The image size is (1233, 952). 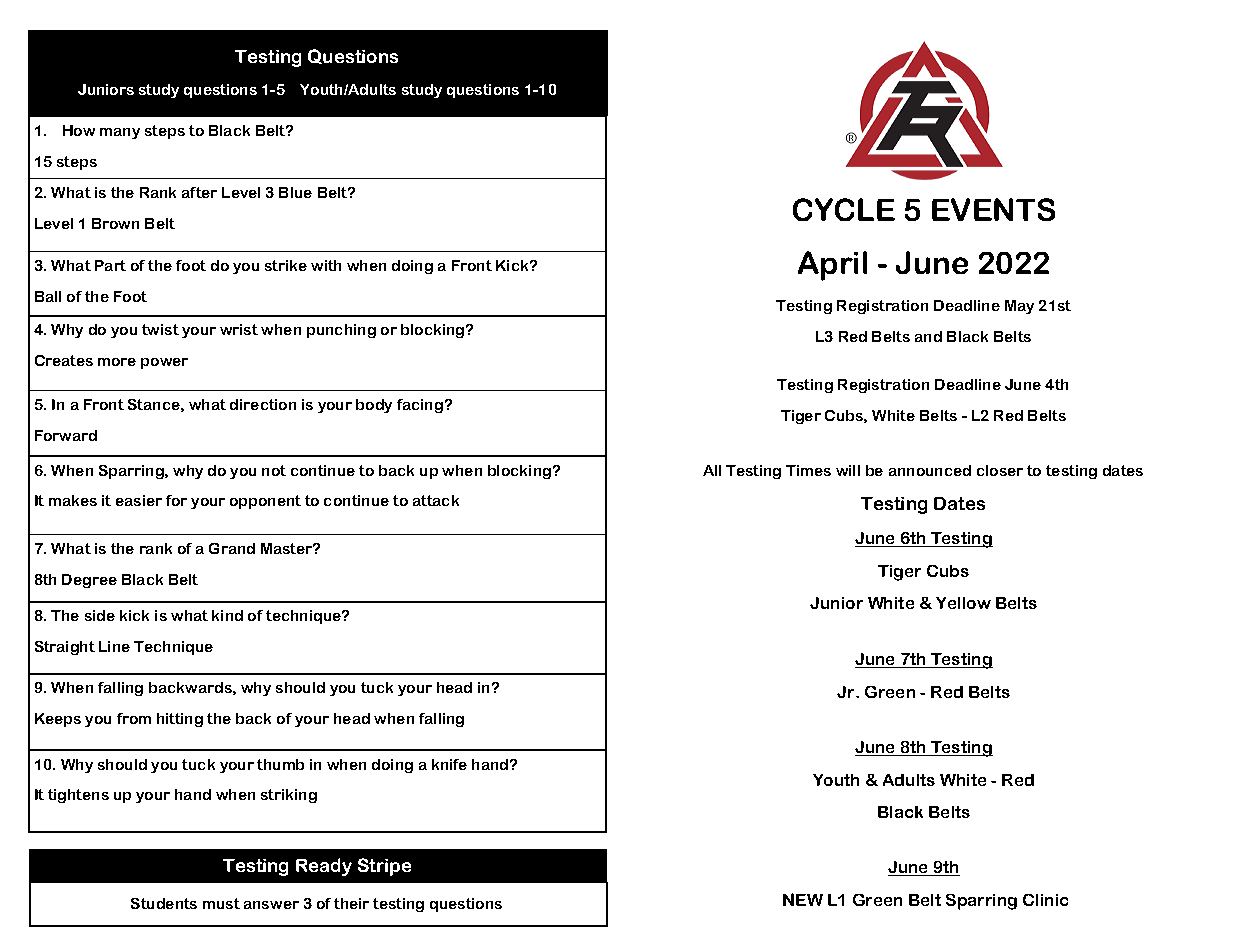 What do you see at coordinates (120, 133) in the screenshot?
I see `many` at bounding box center [120, 133].
